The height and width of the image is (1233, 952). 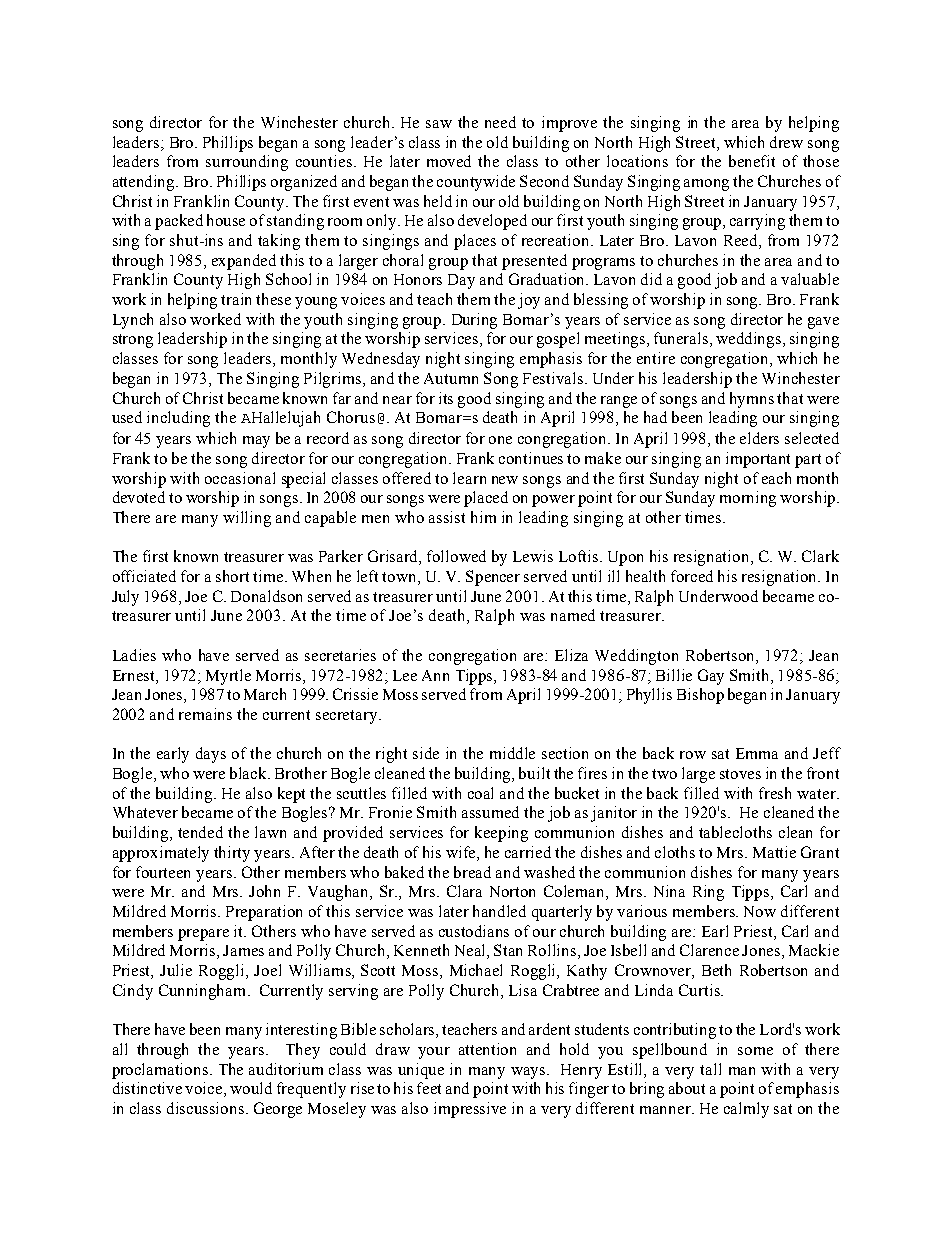 What do you see at coordinates (207, 1108) in the image?
I see `discussions` at bounding box center [207, 1108].
